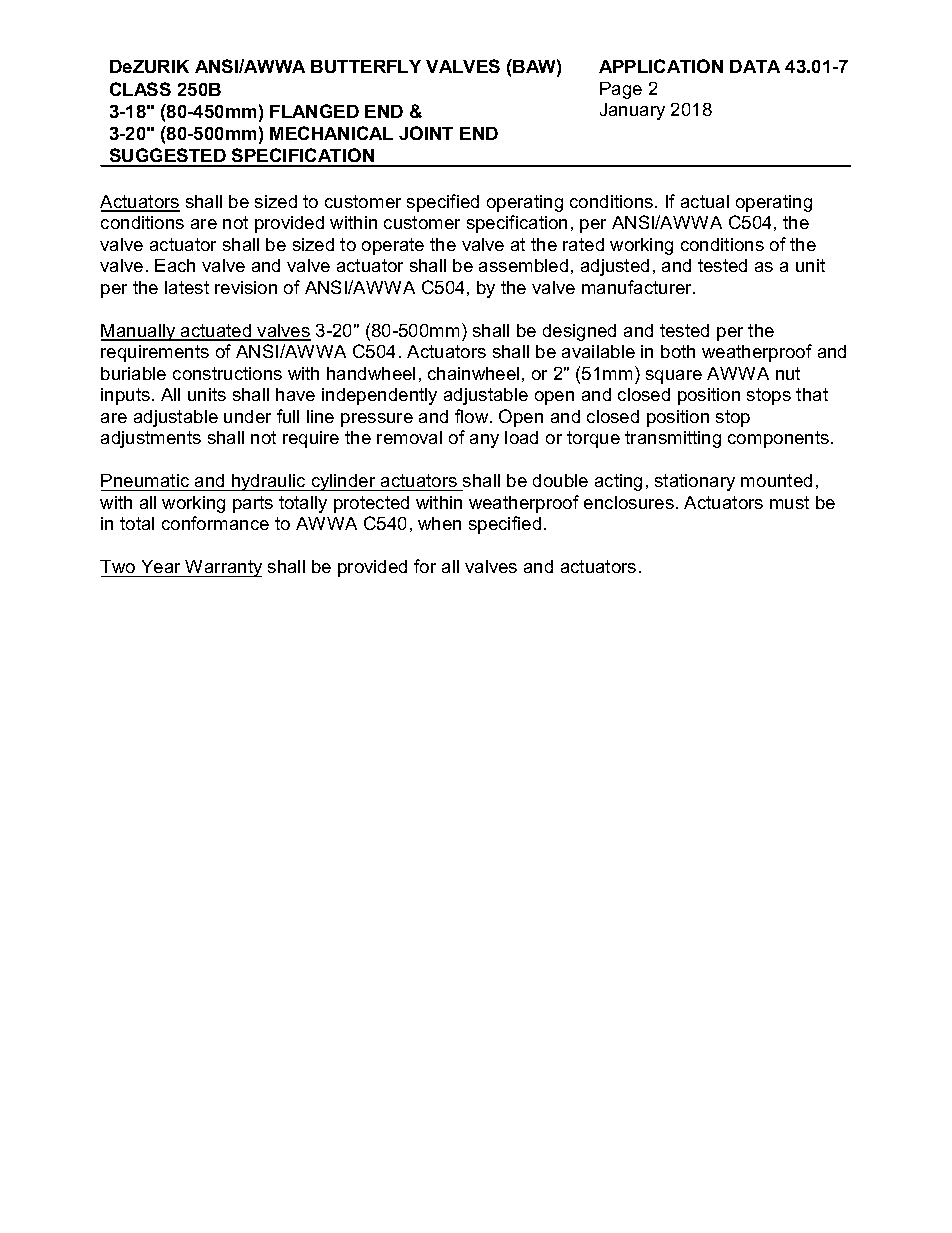  What do you see at coordinates (366, 66) in the page?
I see `BUTTERFLY` at bounding box center [366, 66].
